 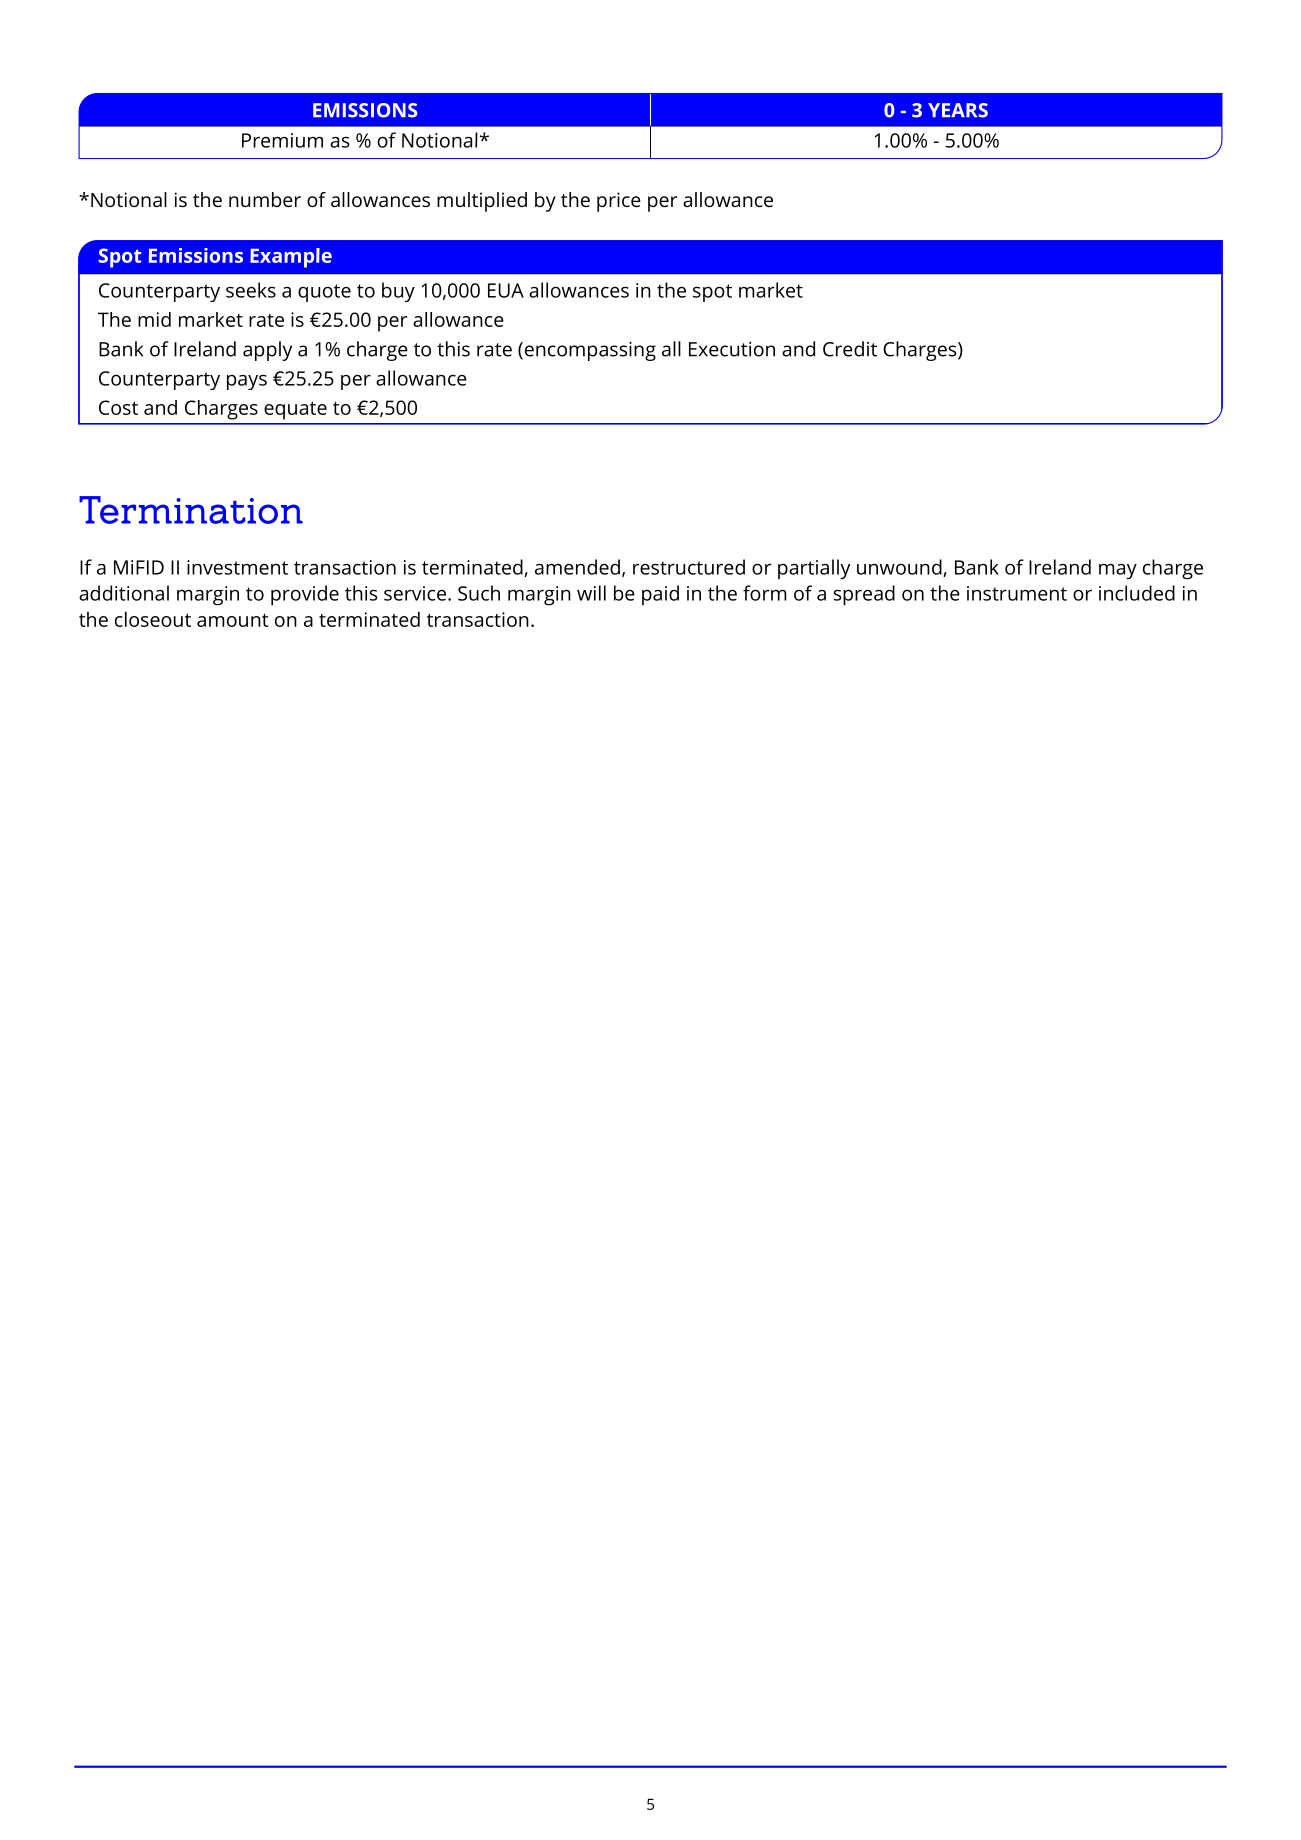 What do you see at coordinates (660, 595) in the page?
I see `paid` at bounding box center [660, 595].
